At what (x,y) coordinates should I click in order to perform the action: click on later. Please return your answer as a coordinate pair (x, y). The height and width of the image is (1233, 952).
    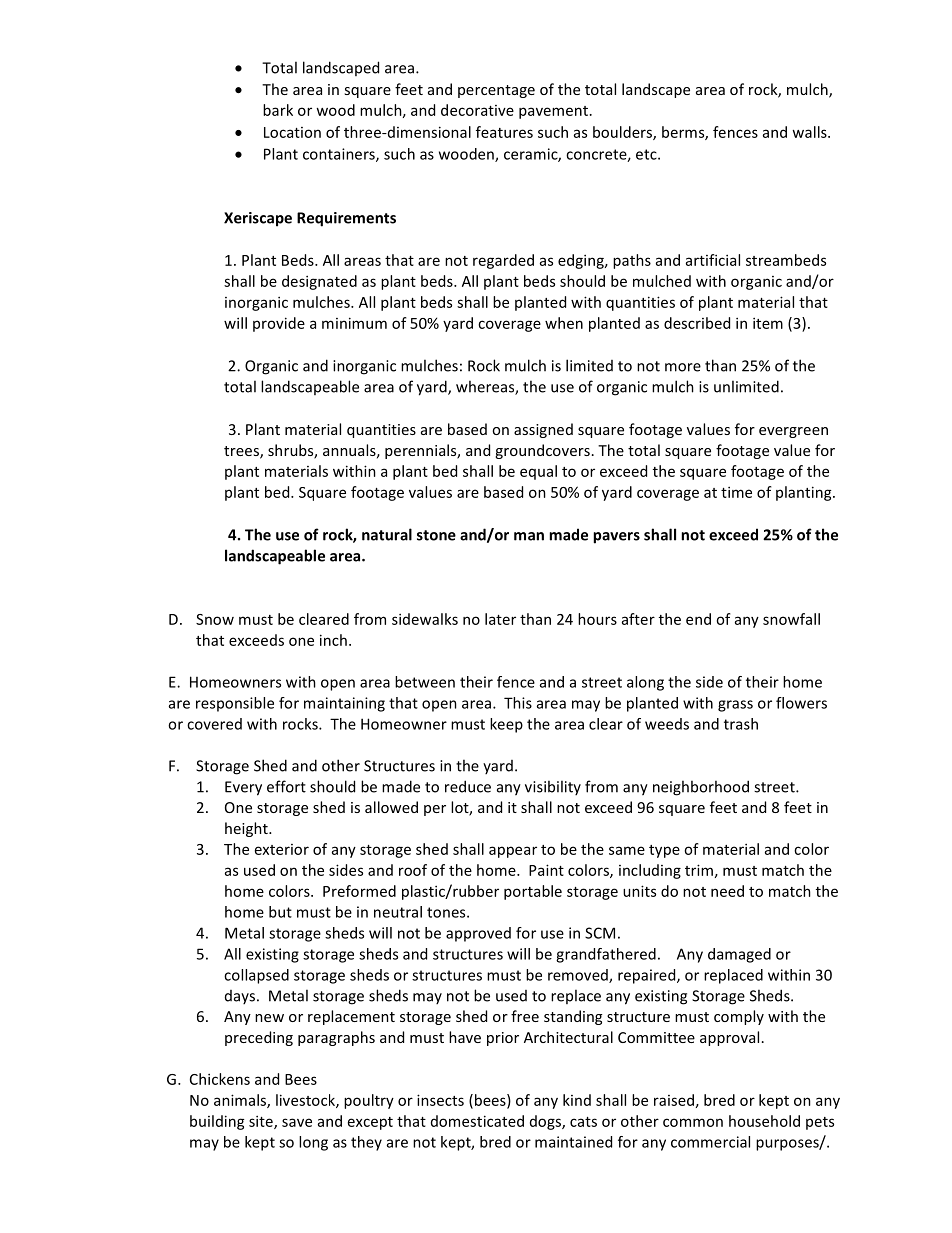
    Looking at the image, I should click on (500, 619).
